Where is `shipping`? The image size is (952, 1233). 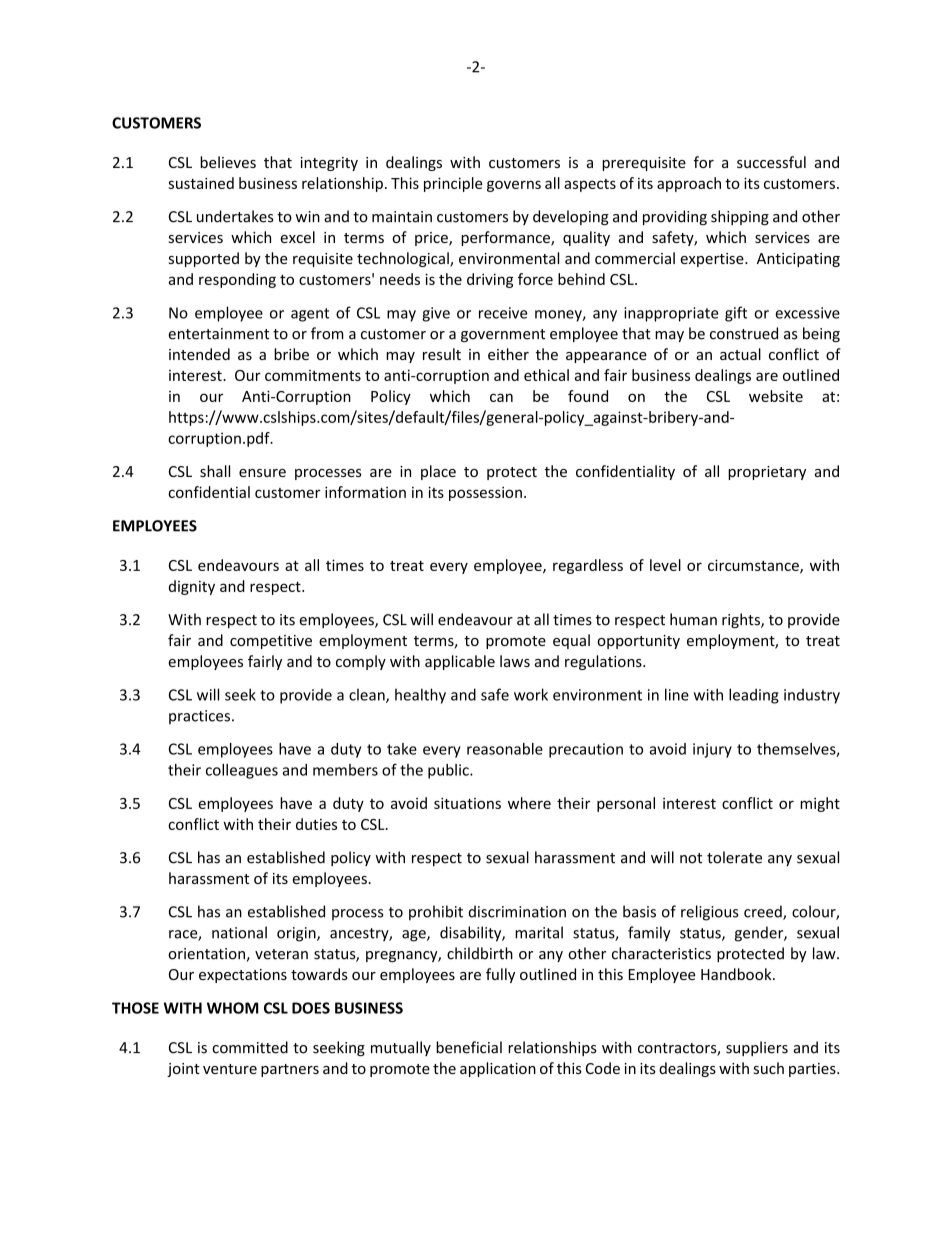
shipping is located at coordinates (740, 217).
